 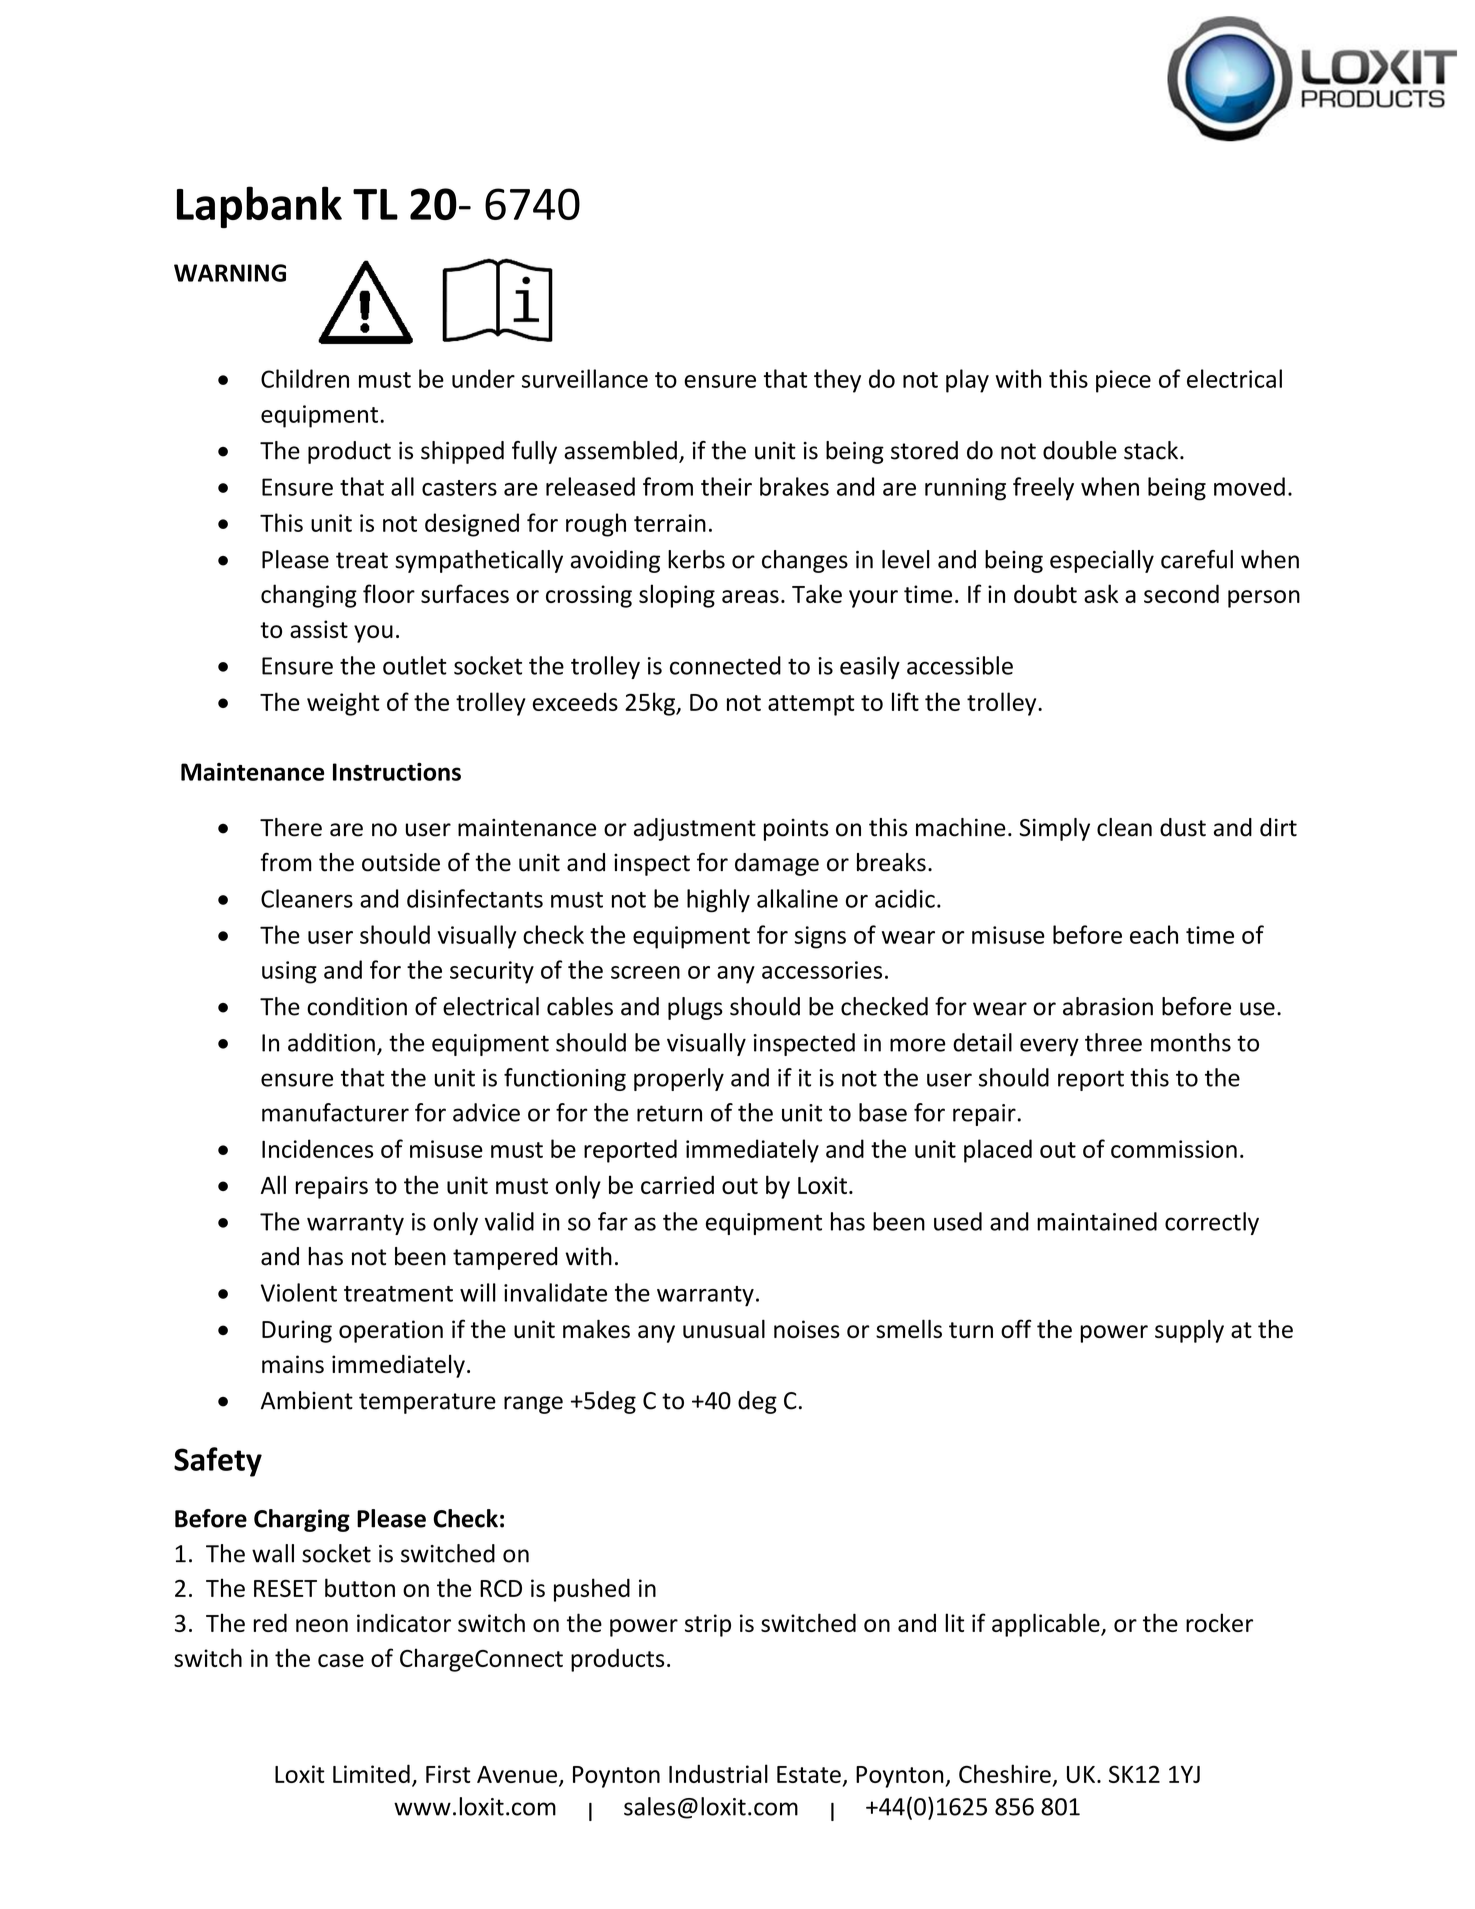 What do you see at coordinates (371, 1773) in the screenshot?
I see `Limited` at bounding box center [371, 1773].
